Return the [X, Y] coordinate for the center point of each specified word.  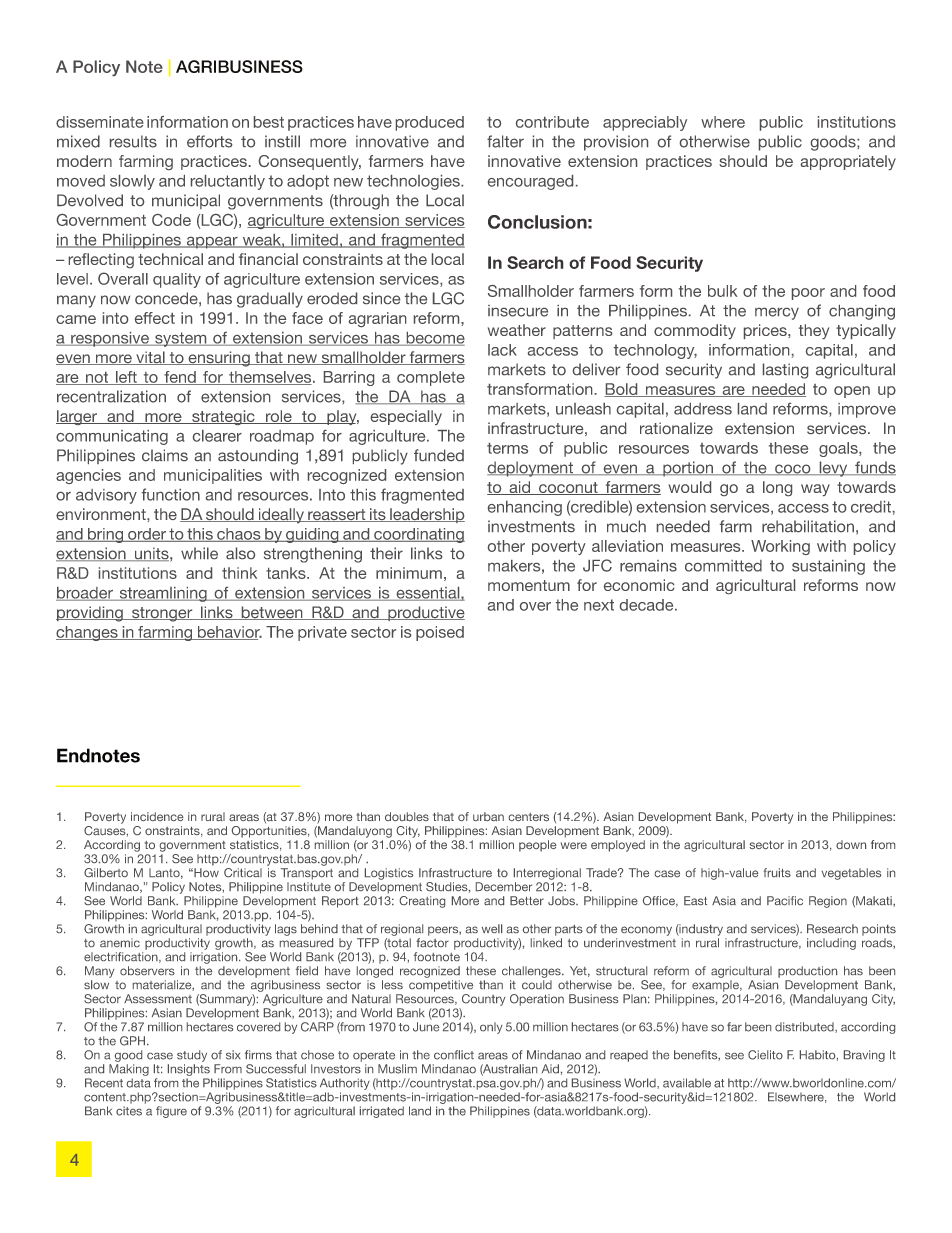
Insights [189, 1070]
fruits [777, 872]
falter [505, 141]
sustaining [828, 567]
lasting [785, 371]
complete [431, 378]
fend [180, 378]
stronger [162, 614]
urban [488, 816]
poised [440, 633]
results [133, 141]
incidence [157, 816]
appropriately [848, 162]
